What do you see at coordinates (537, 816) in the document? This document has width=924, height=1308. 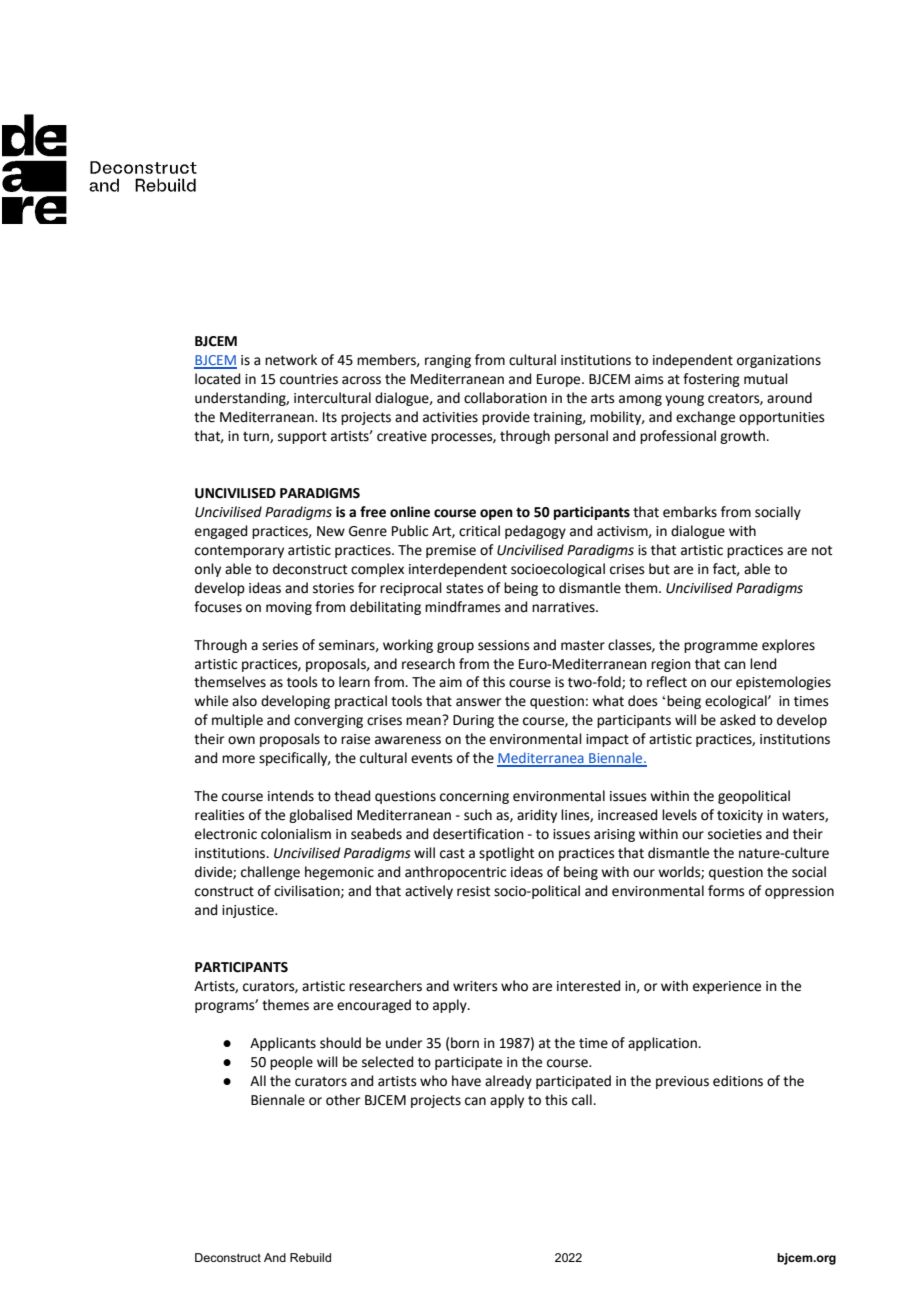 I see `aridity` at bounding box center [537, 816].
